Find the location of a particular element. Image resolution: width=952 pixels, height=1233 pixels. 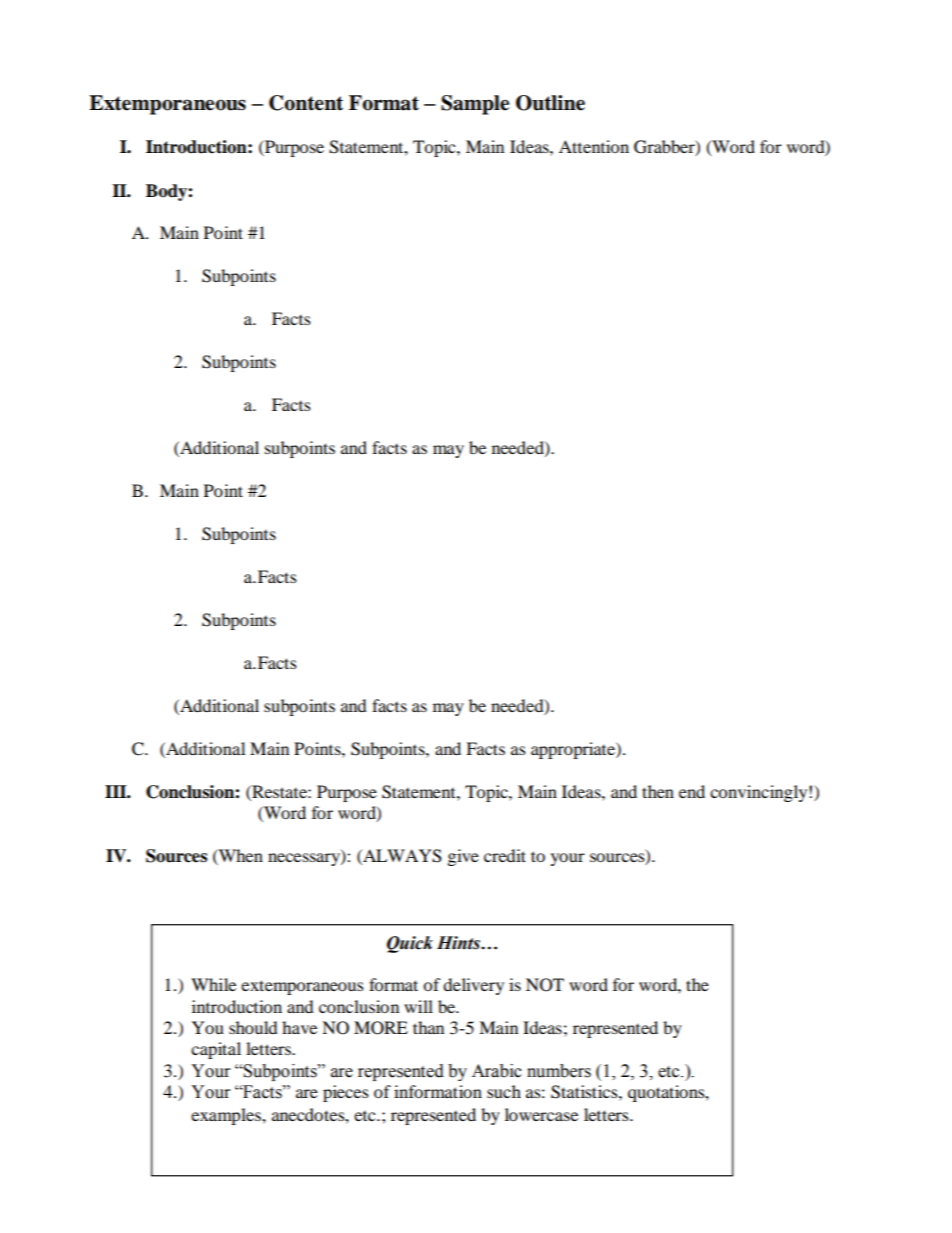

then is located at coordinates (658, 791).
